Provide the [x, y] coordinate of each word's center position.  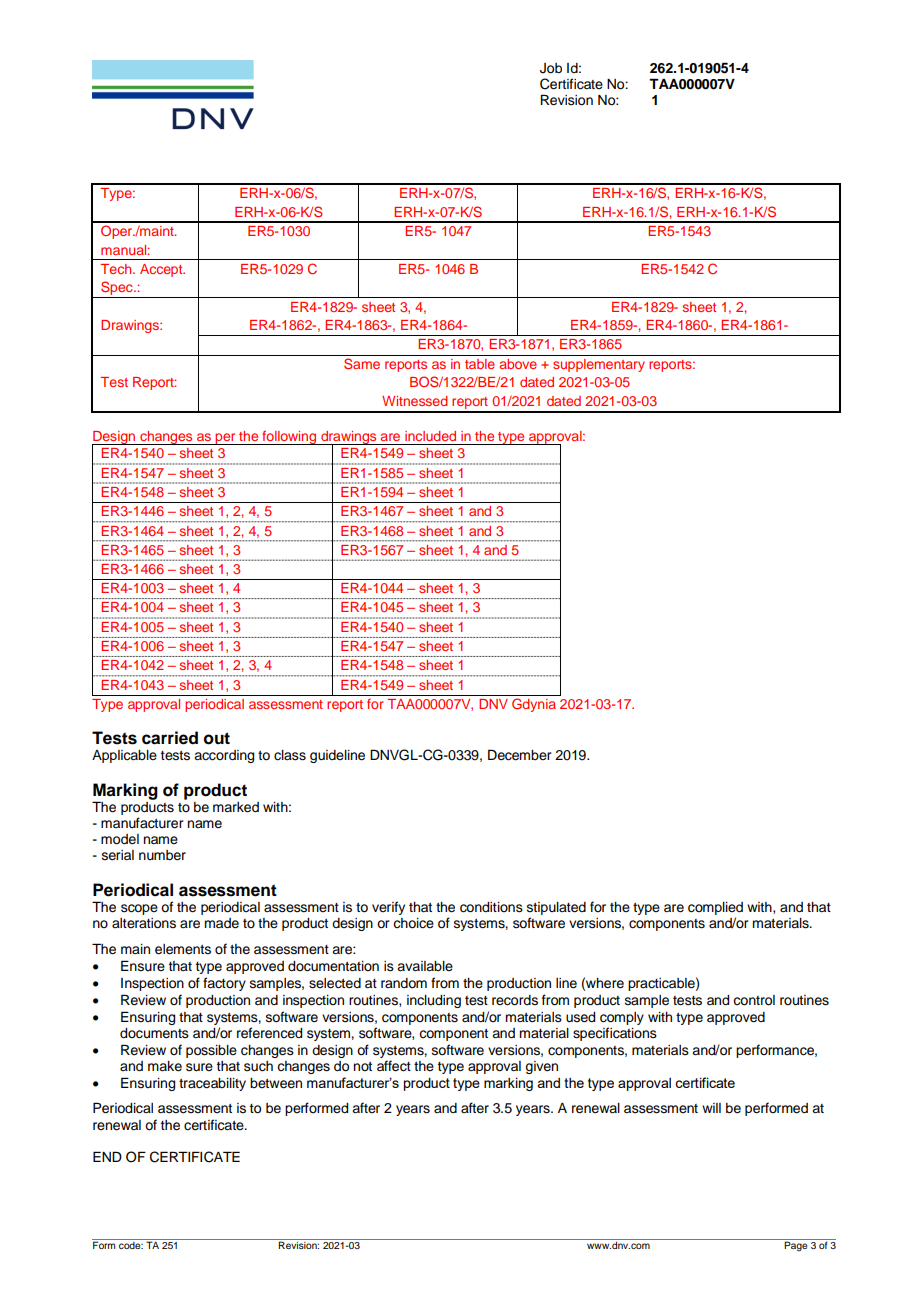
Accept [162, 270]
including [434, 1001]
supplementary [599, 365]
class [290, 755]
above [518, 364]
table [480, 364]
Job [551, 68]
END [107, 1156]
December [520, 755]
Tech [117, 269]
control [754, 1000]
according [224, 756]
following [289, 438]
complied [715, 910]
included [430, 436]
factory [224, 984]
